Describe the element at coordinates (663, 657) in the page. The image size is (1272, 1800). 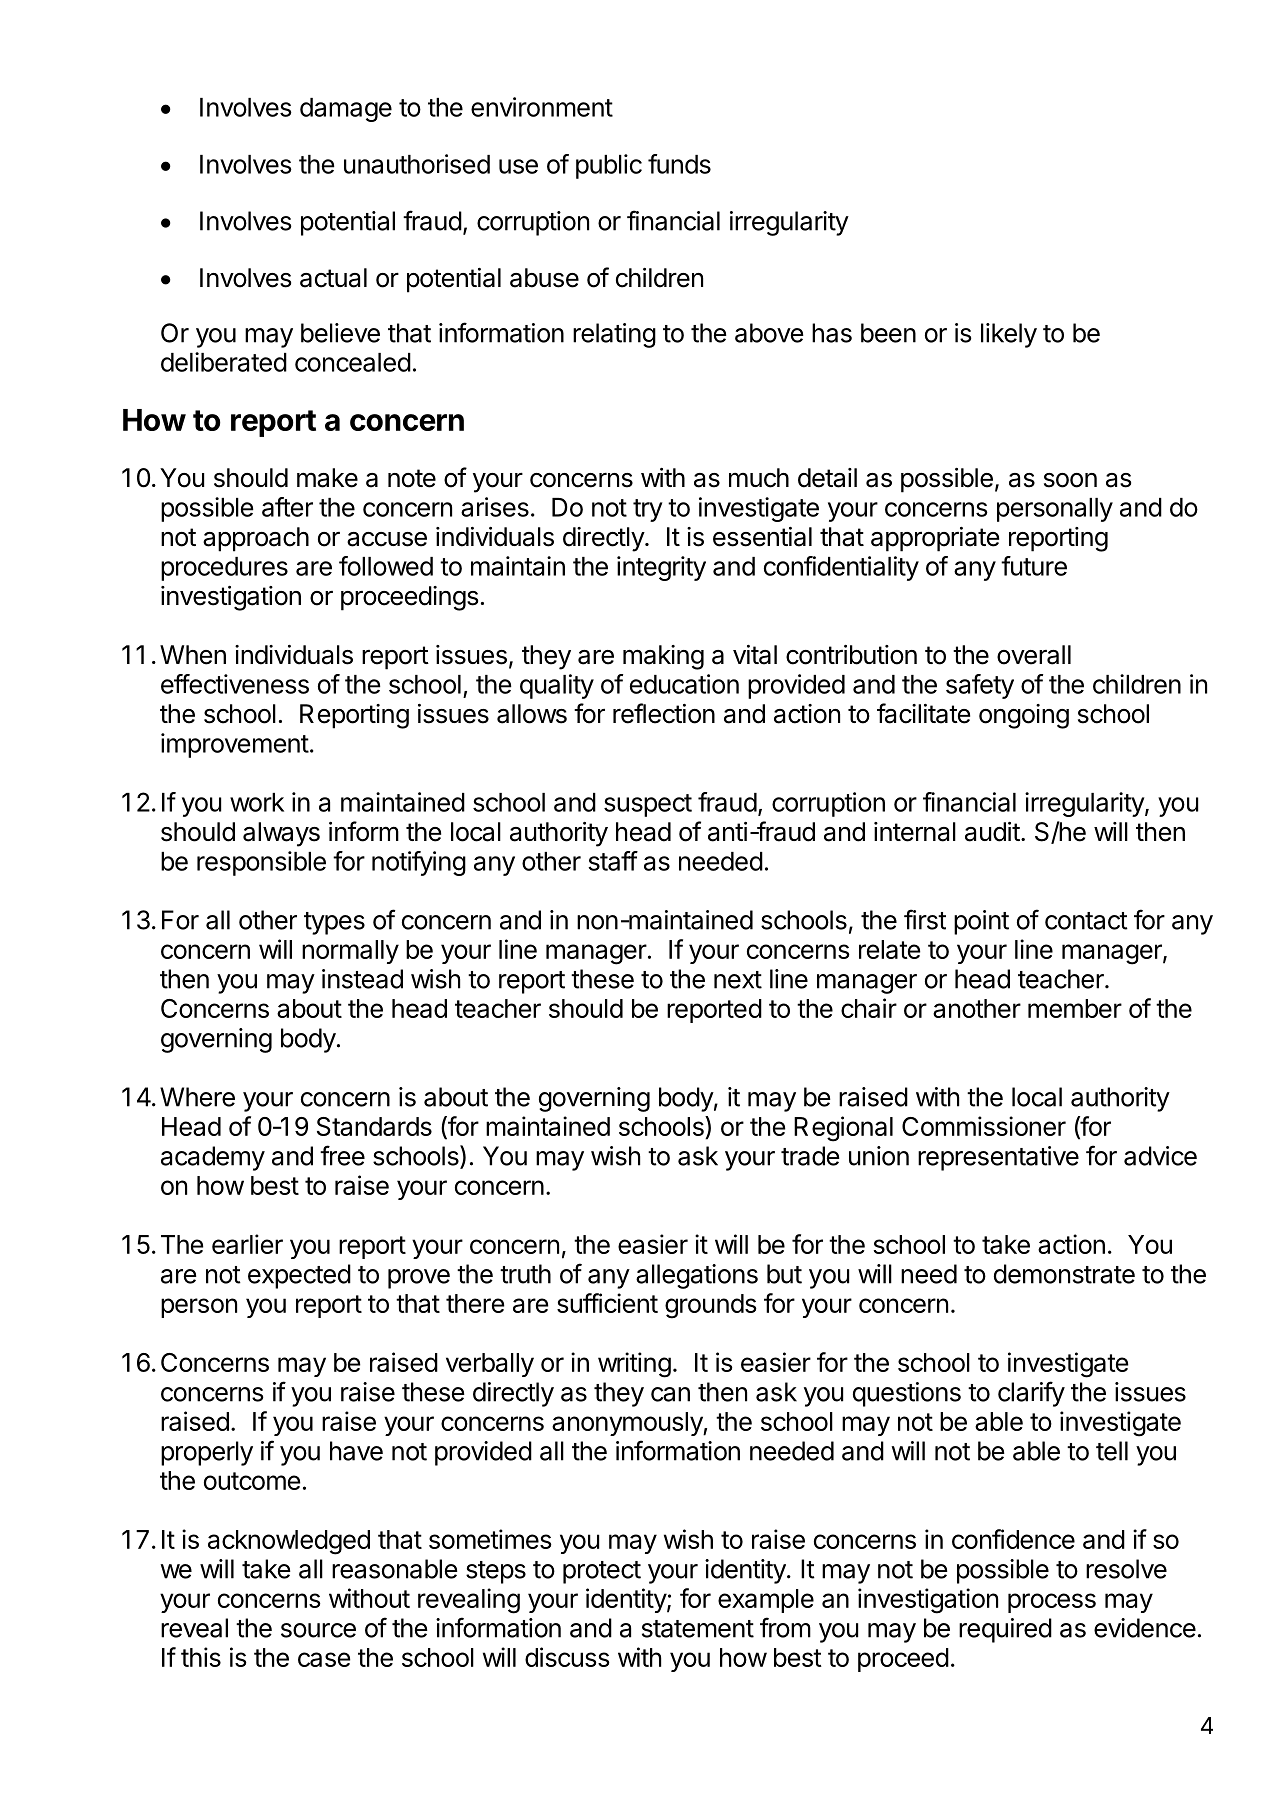
I see `making` at that location.
